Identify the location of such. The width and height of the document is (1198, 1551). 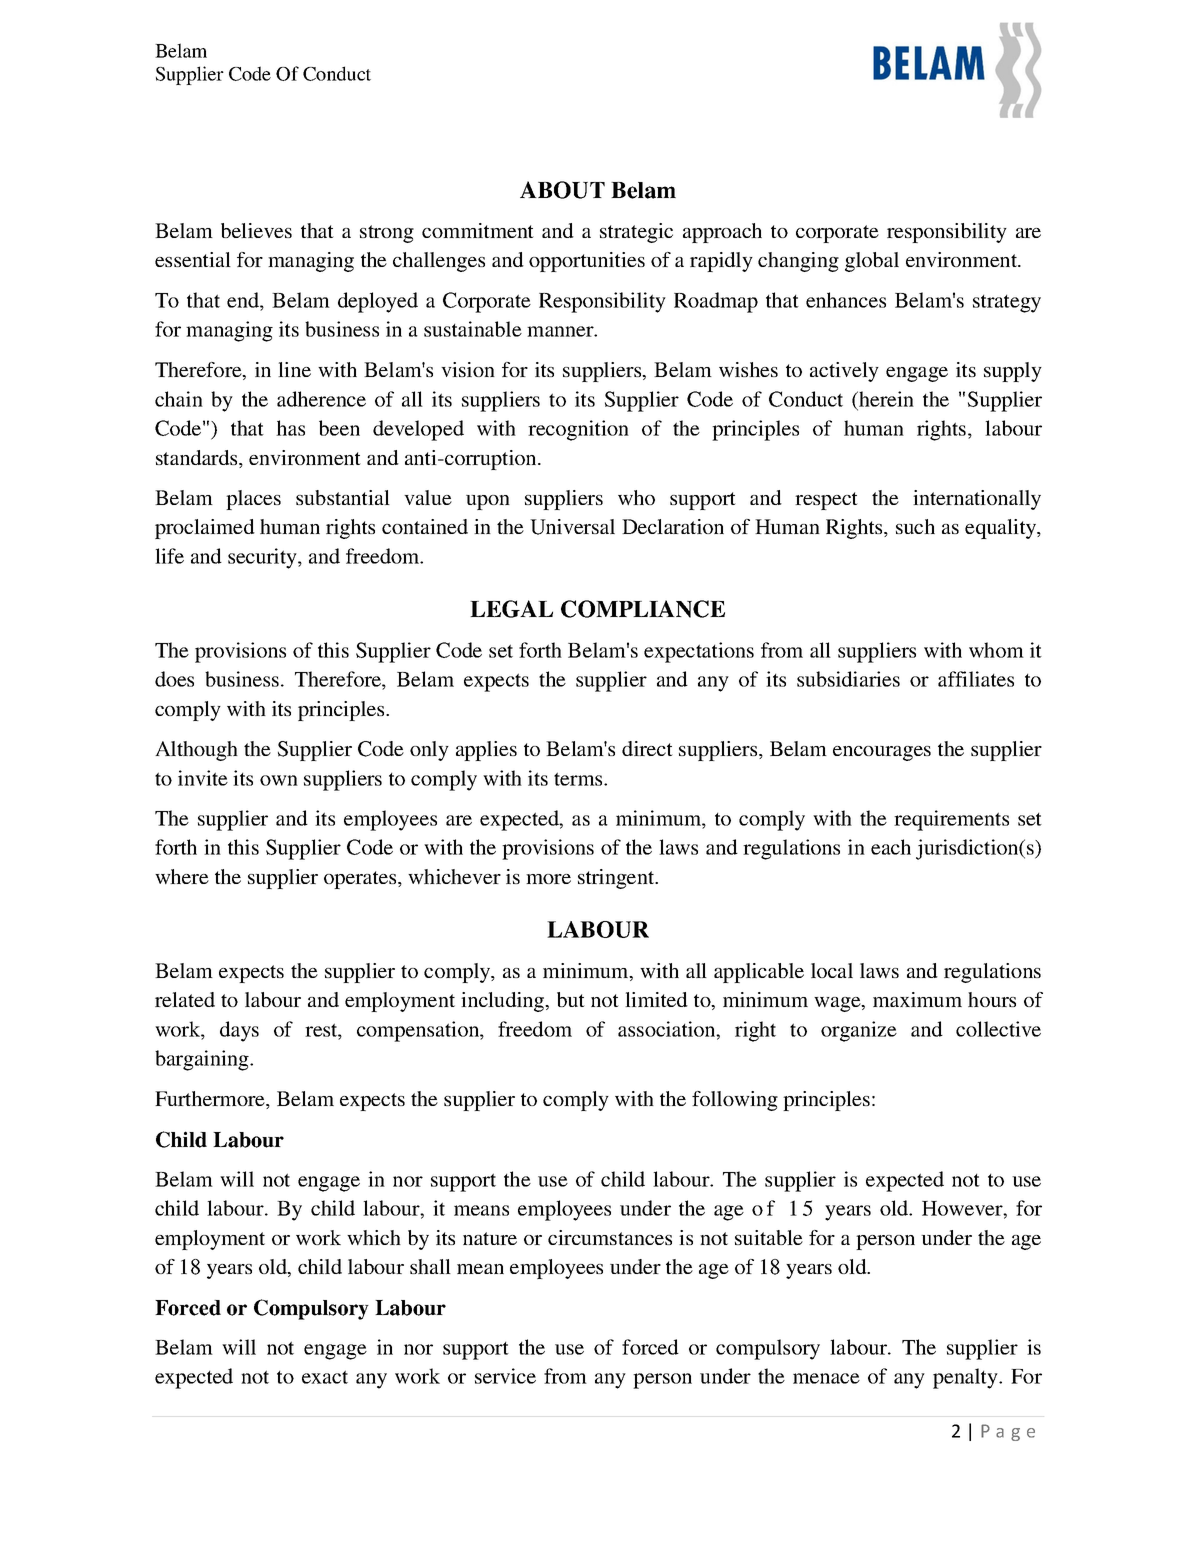
(915, 526).
